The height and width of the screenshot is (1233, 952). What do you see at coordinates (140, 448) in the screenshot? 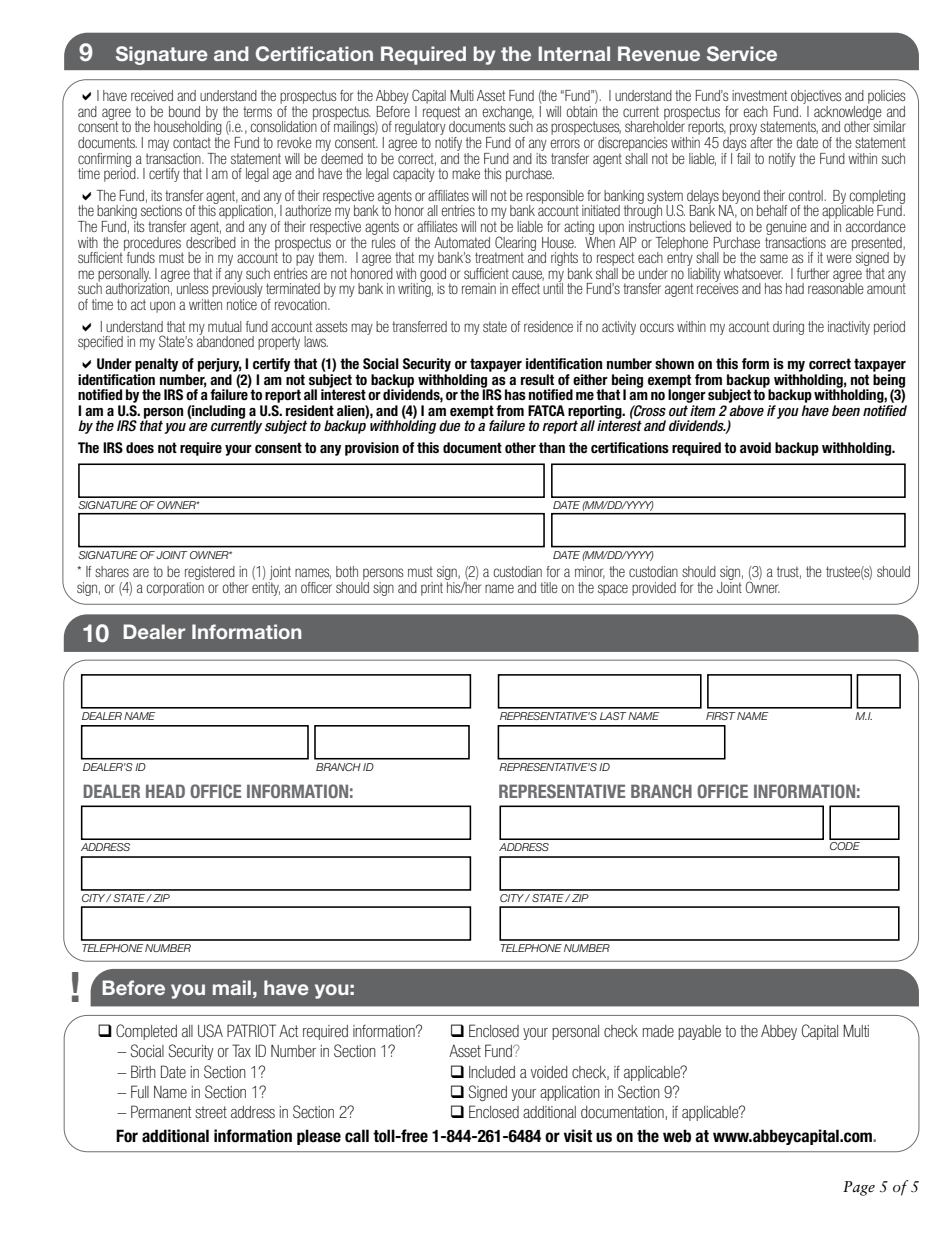
I see `does` at bounding box center [140, 448].
